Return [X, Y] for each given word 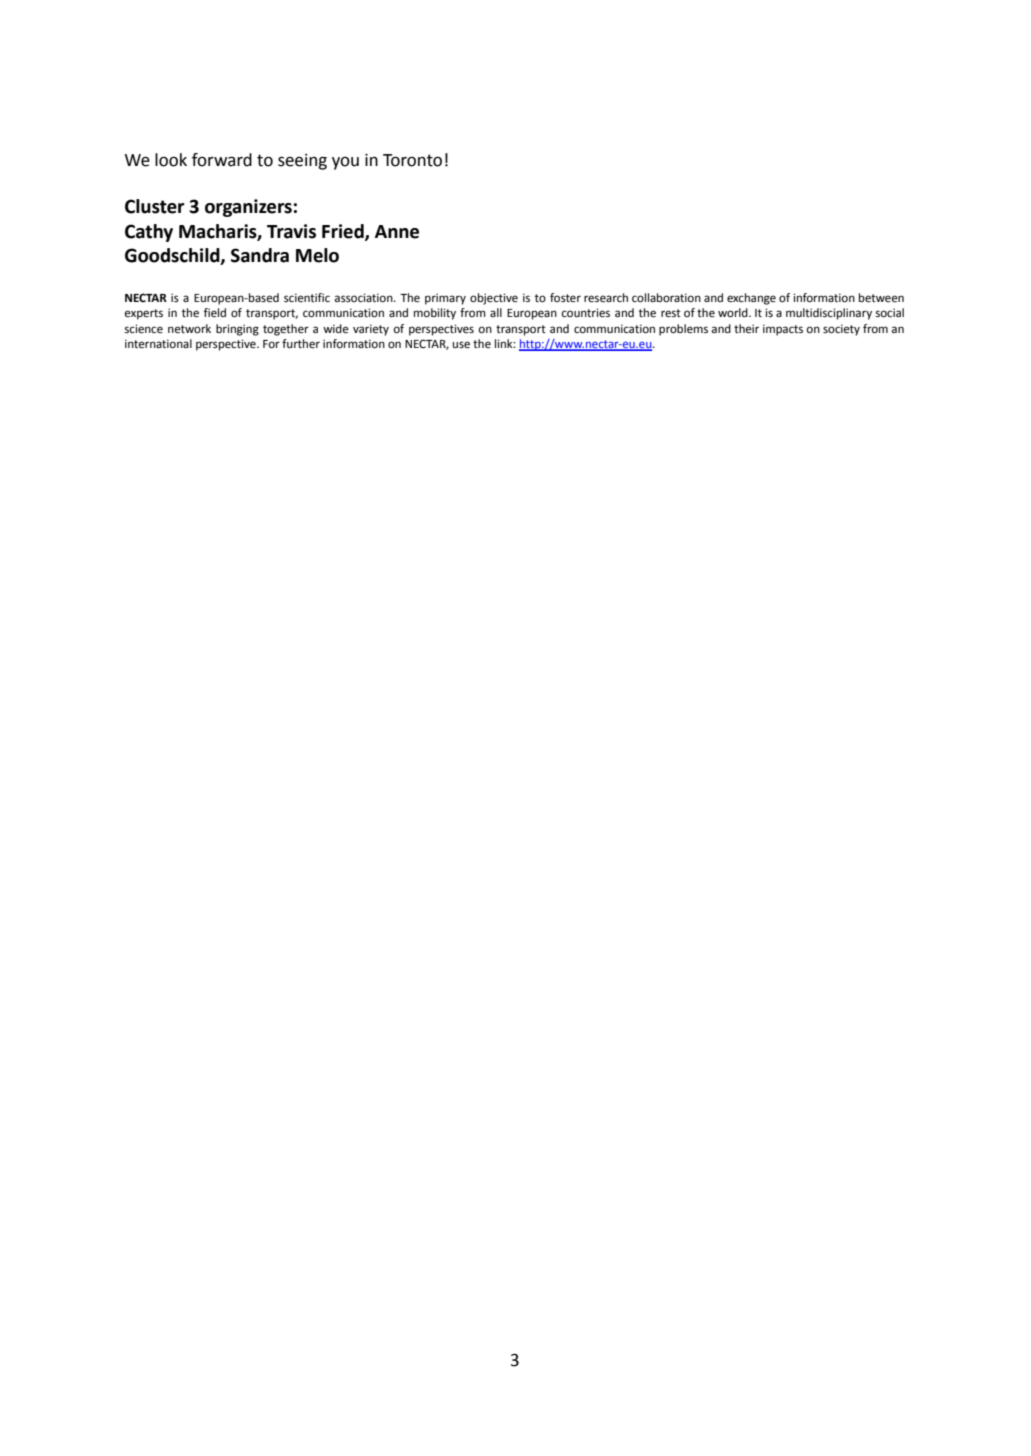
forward [222, 160]
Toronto [412, 160]
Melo [317, 255]
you [345, 163]
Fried [344, 232]
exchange [751, 299]
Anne [397, 232]
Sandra [260, 255]
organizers [248, 208]
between [881, 298]
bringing [237, 330]
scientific [307, 297]
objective [494, 299]
